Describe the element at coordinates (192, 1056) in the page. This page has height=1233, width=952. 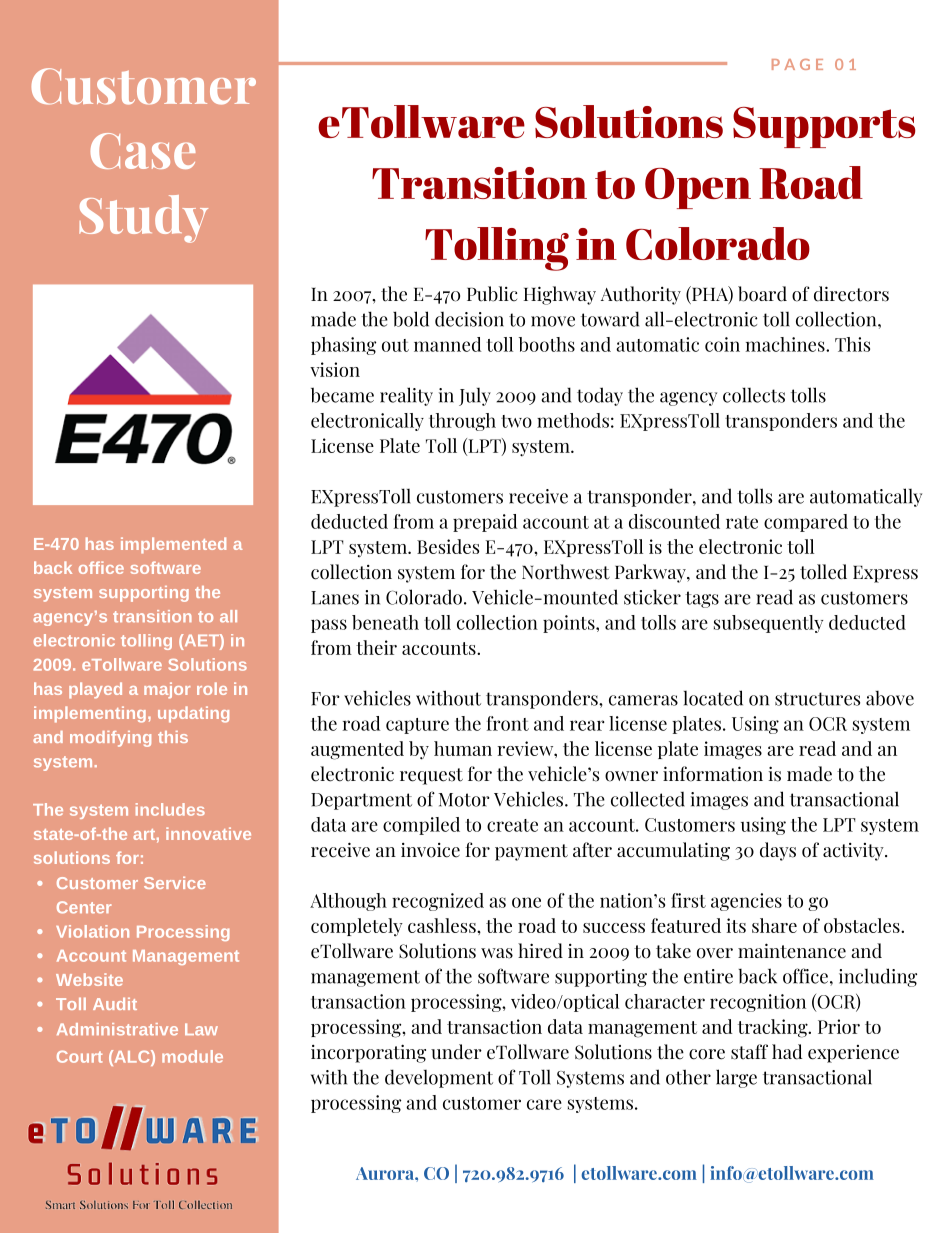
I see `module` at that location.
